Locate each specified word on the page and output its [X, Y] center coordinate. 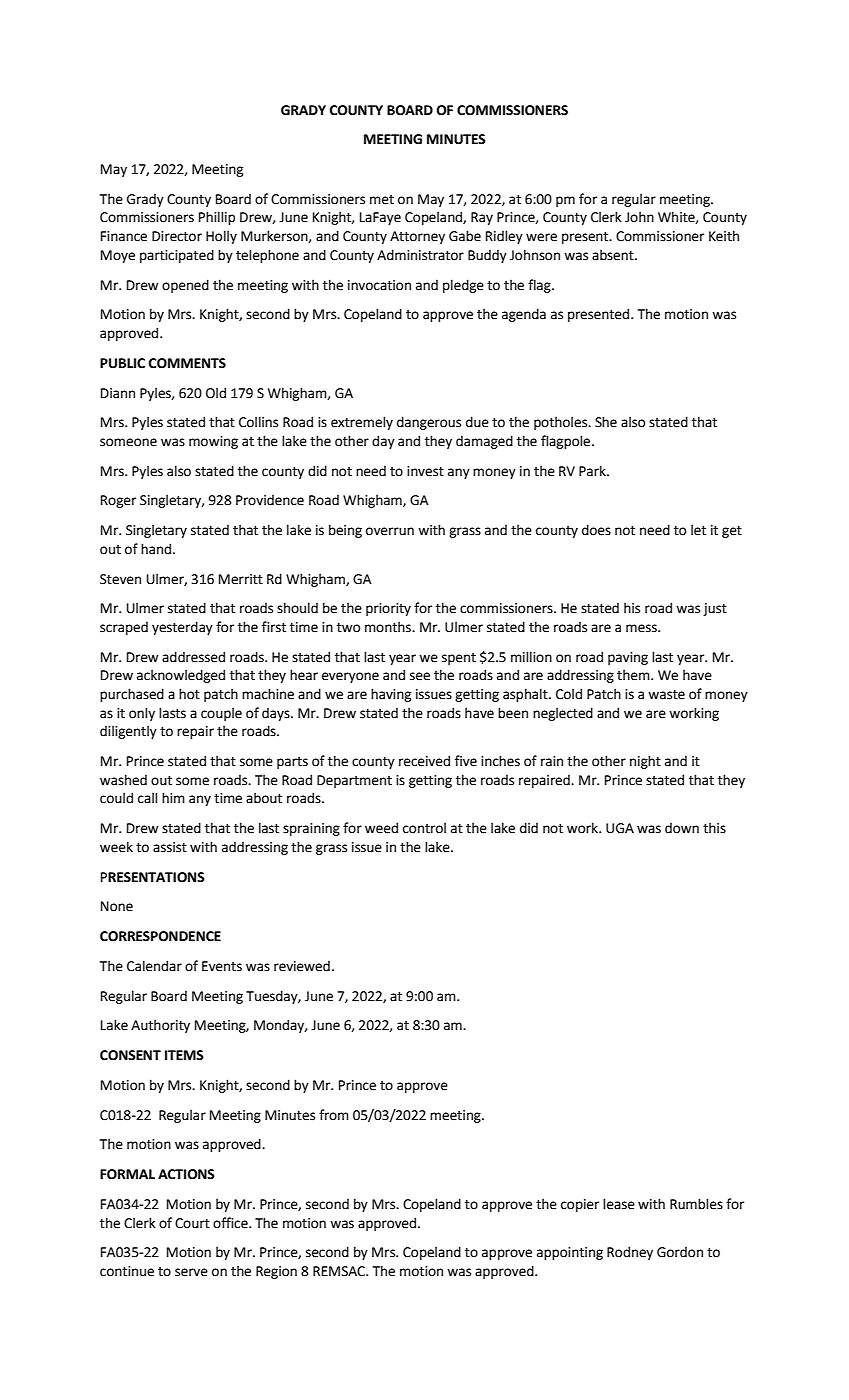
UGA [620, 828]
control [424, 828]
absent [614, 255]
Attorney [417, 237]
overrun [390, 531]
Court [192, 1223]
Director [177, 236]
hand [157, 549]
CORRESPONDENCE [160, 936]
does [596, 530]
